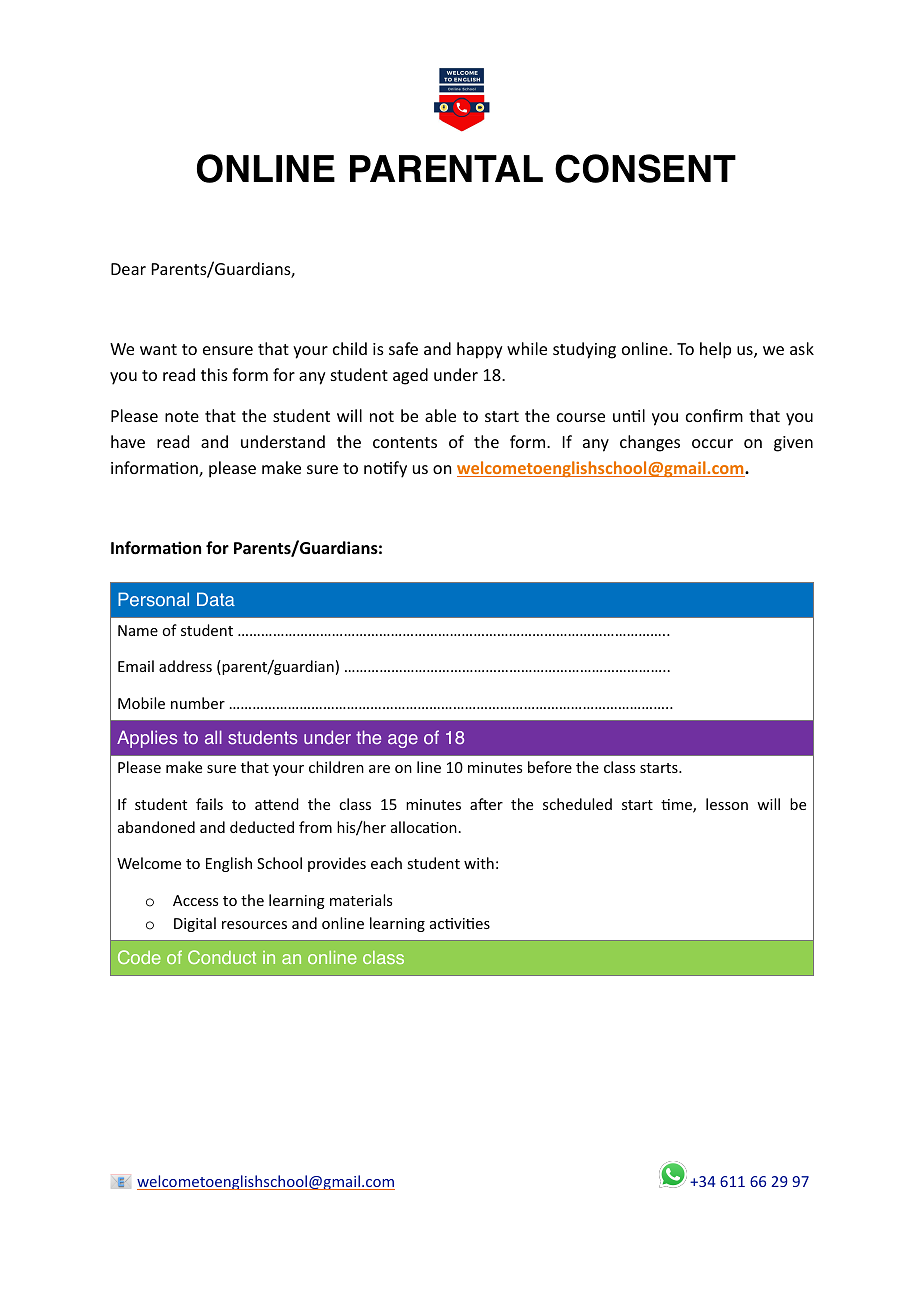  Describe the element at coordinates (712, 443) in the page. I see `occur` at that location.
